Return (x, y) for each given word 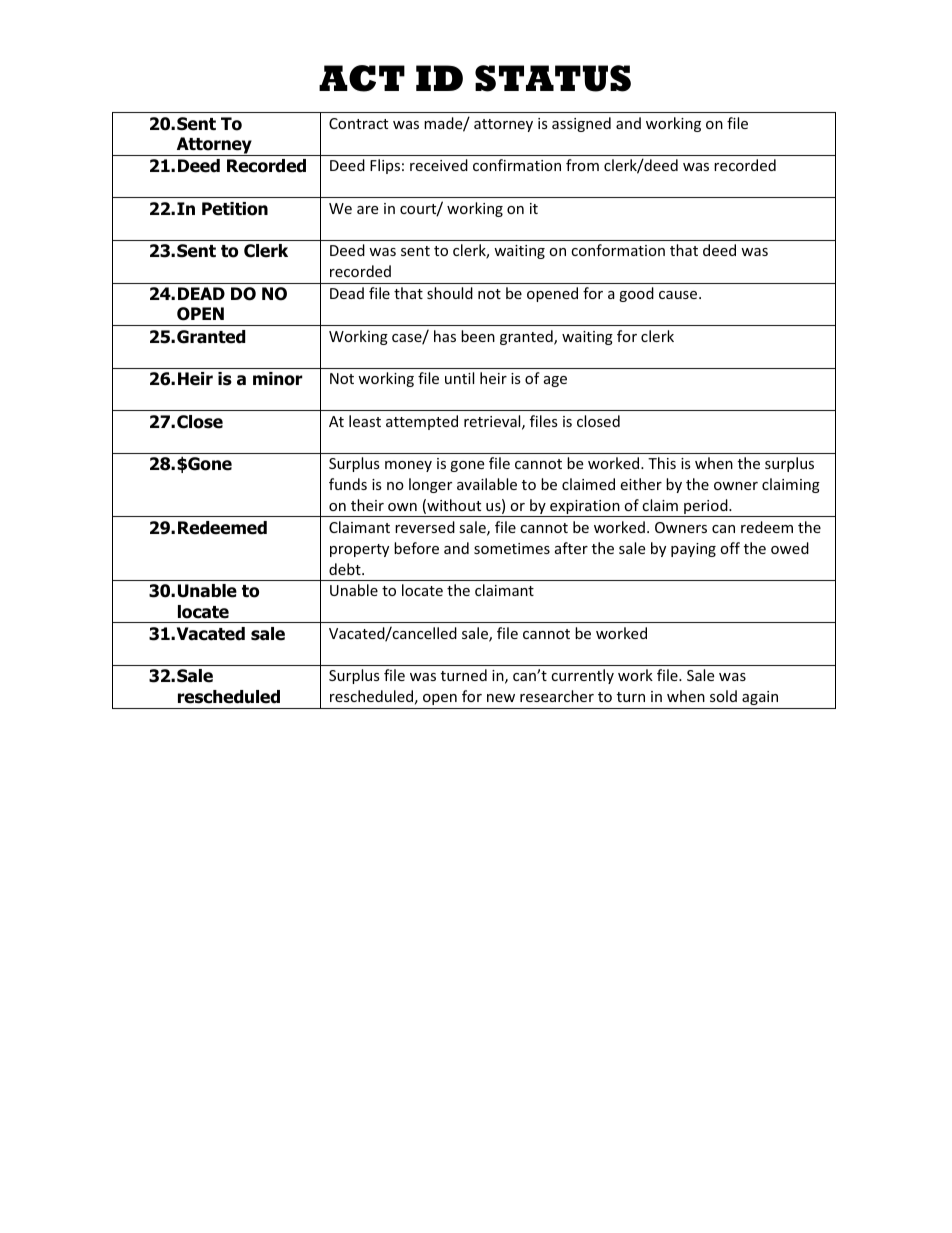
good (636, 294)
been (478, 336)
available (487, 484)
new (501, 698)
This (662, 463)
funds (348, 484)
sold (723, 696)
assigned (581, 124)
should (450, 293)
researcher (557, 696)
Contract (358, 123)
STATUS (553, 78)
